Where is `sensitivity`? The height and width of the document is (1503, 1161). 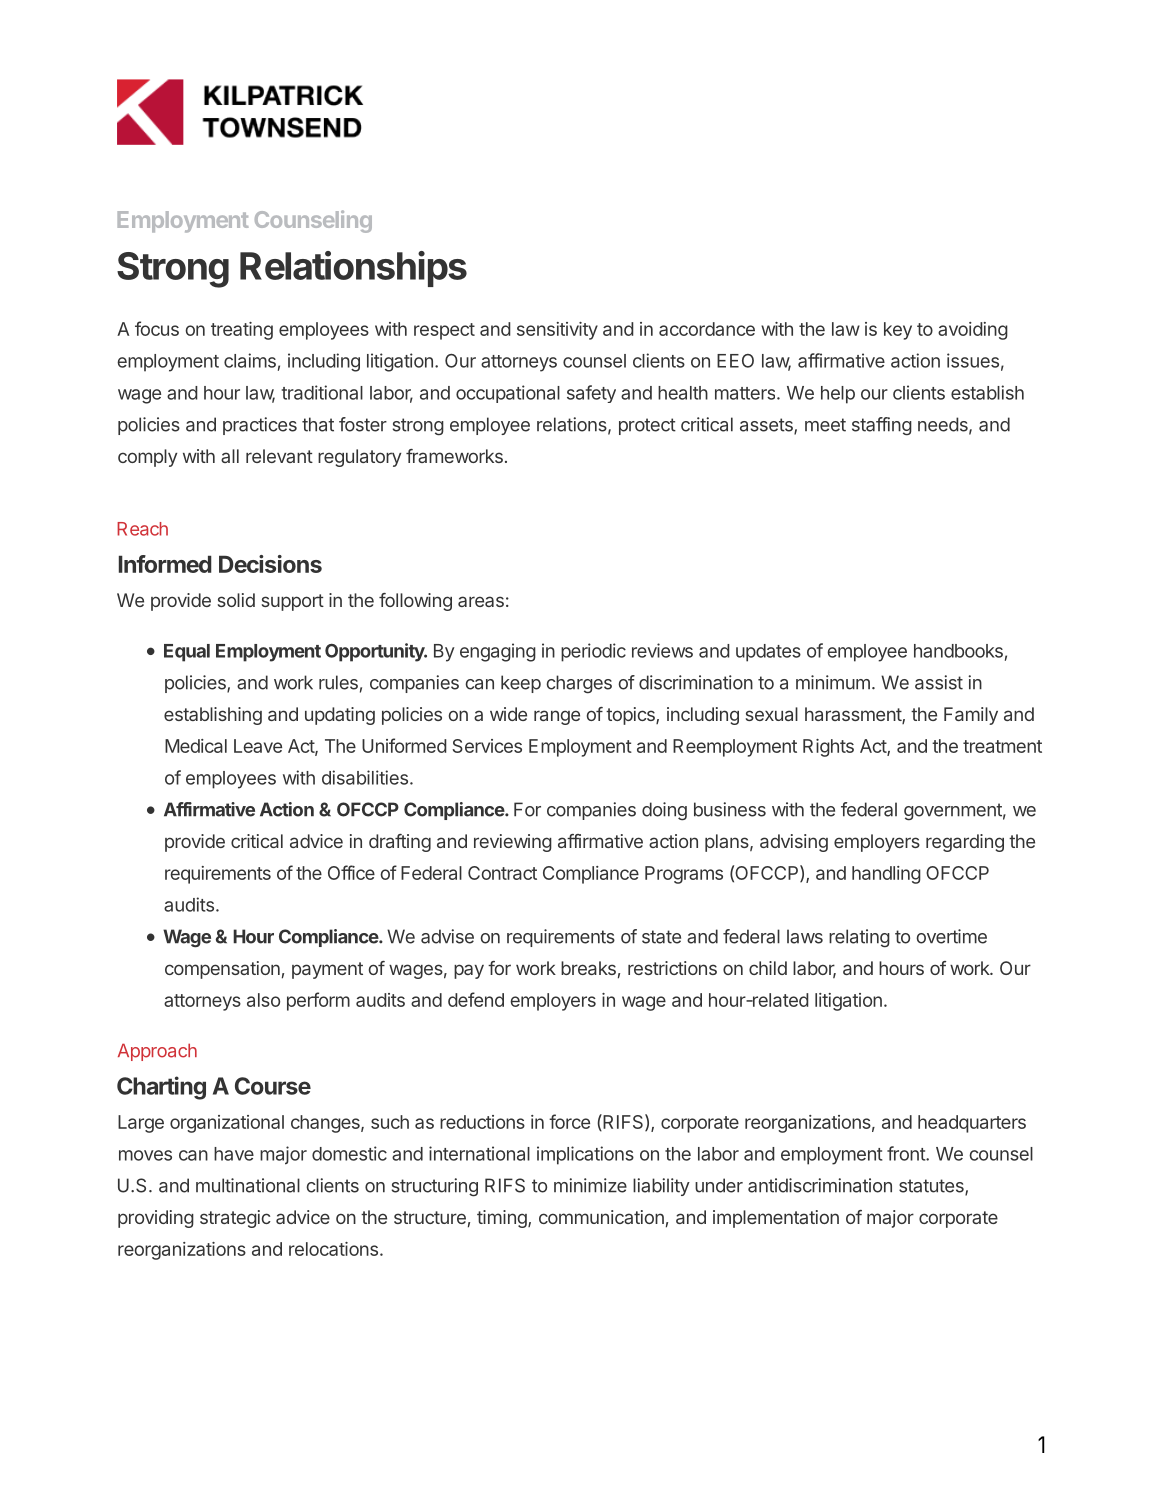
sensitivity is located at coordinates (557, 331).
